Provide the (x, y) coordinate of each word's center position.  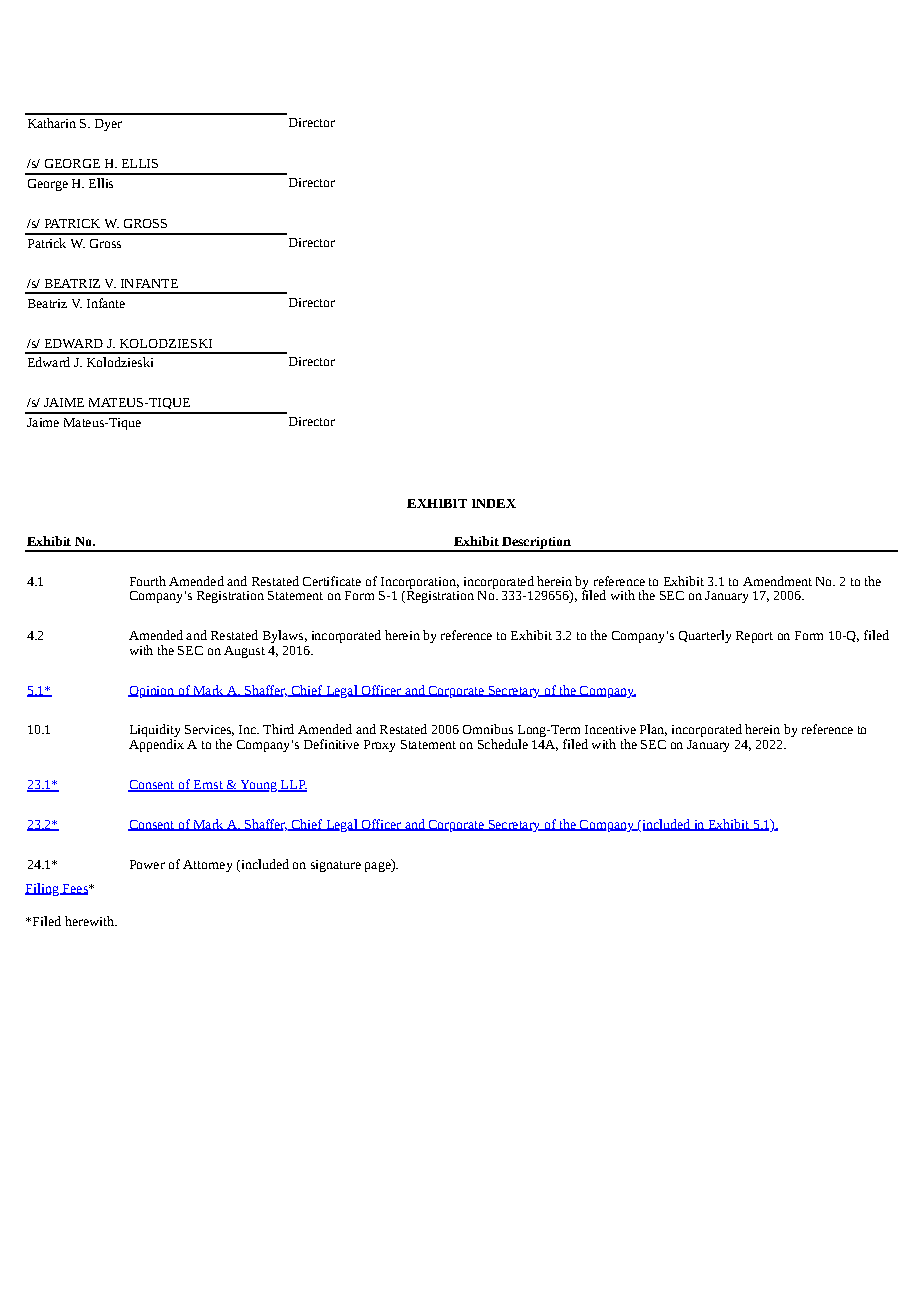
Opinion (152, 692)
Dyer (108, 125)
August (244, 652)
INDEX (494, 503)
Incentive (610, 729)
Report (754, 637)
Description (536, 544)
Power (147, 864)
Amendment (777, 581)
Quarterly (705, 636)
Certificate (332, 581)
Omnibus (488, 729)
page (379, 865)
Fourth (148, 581)
